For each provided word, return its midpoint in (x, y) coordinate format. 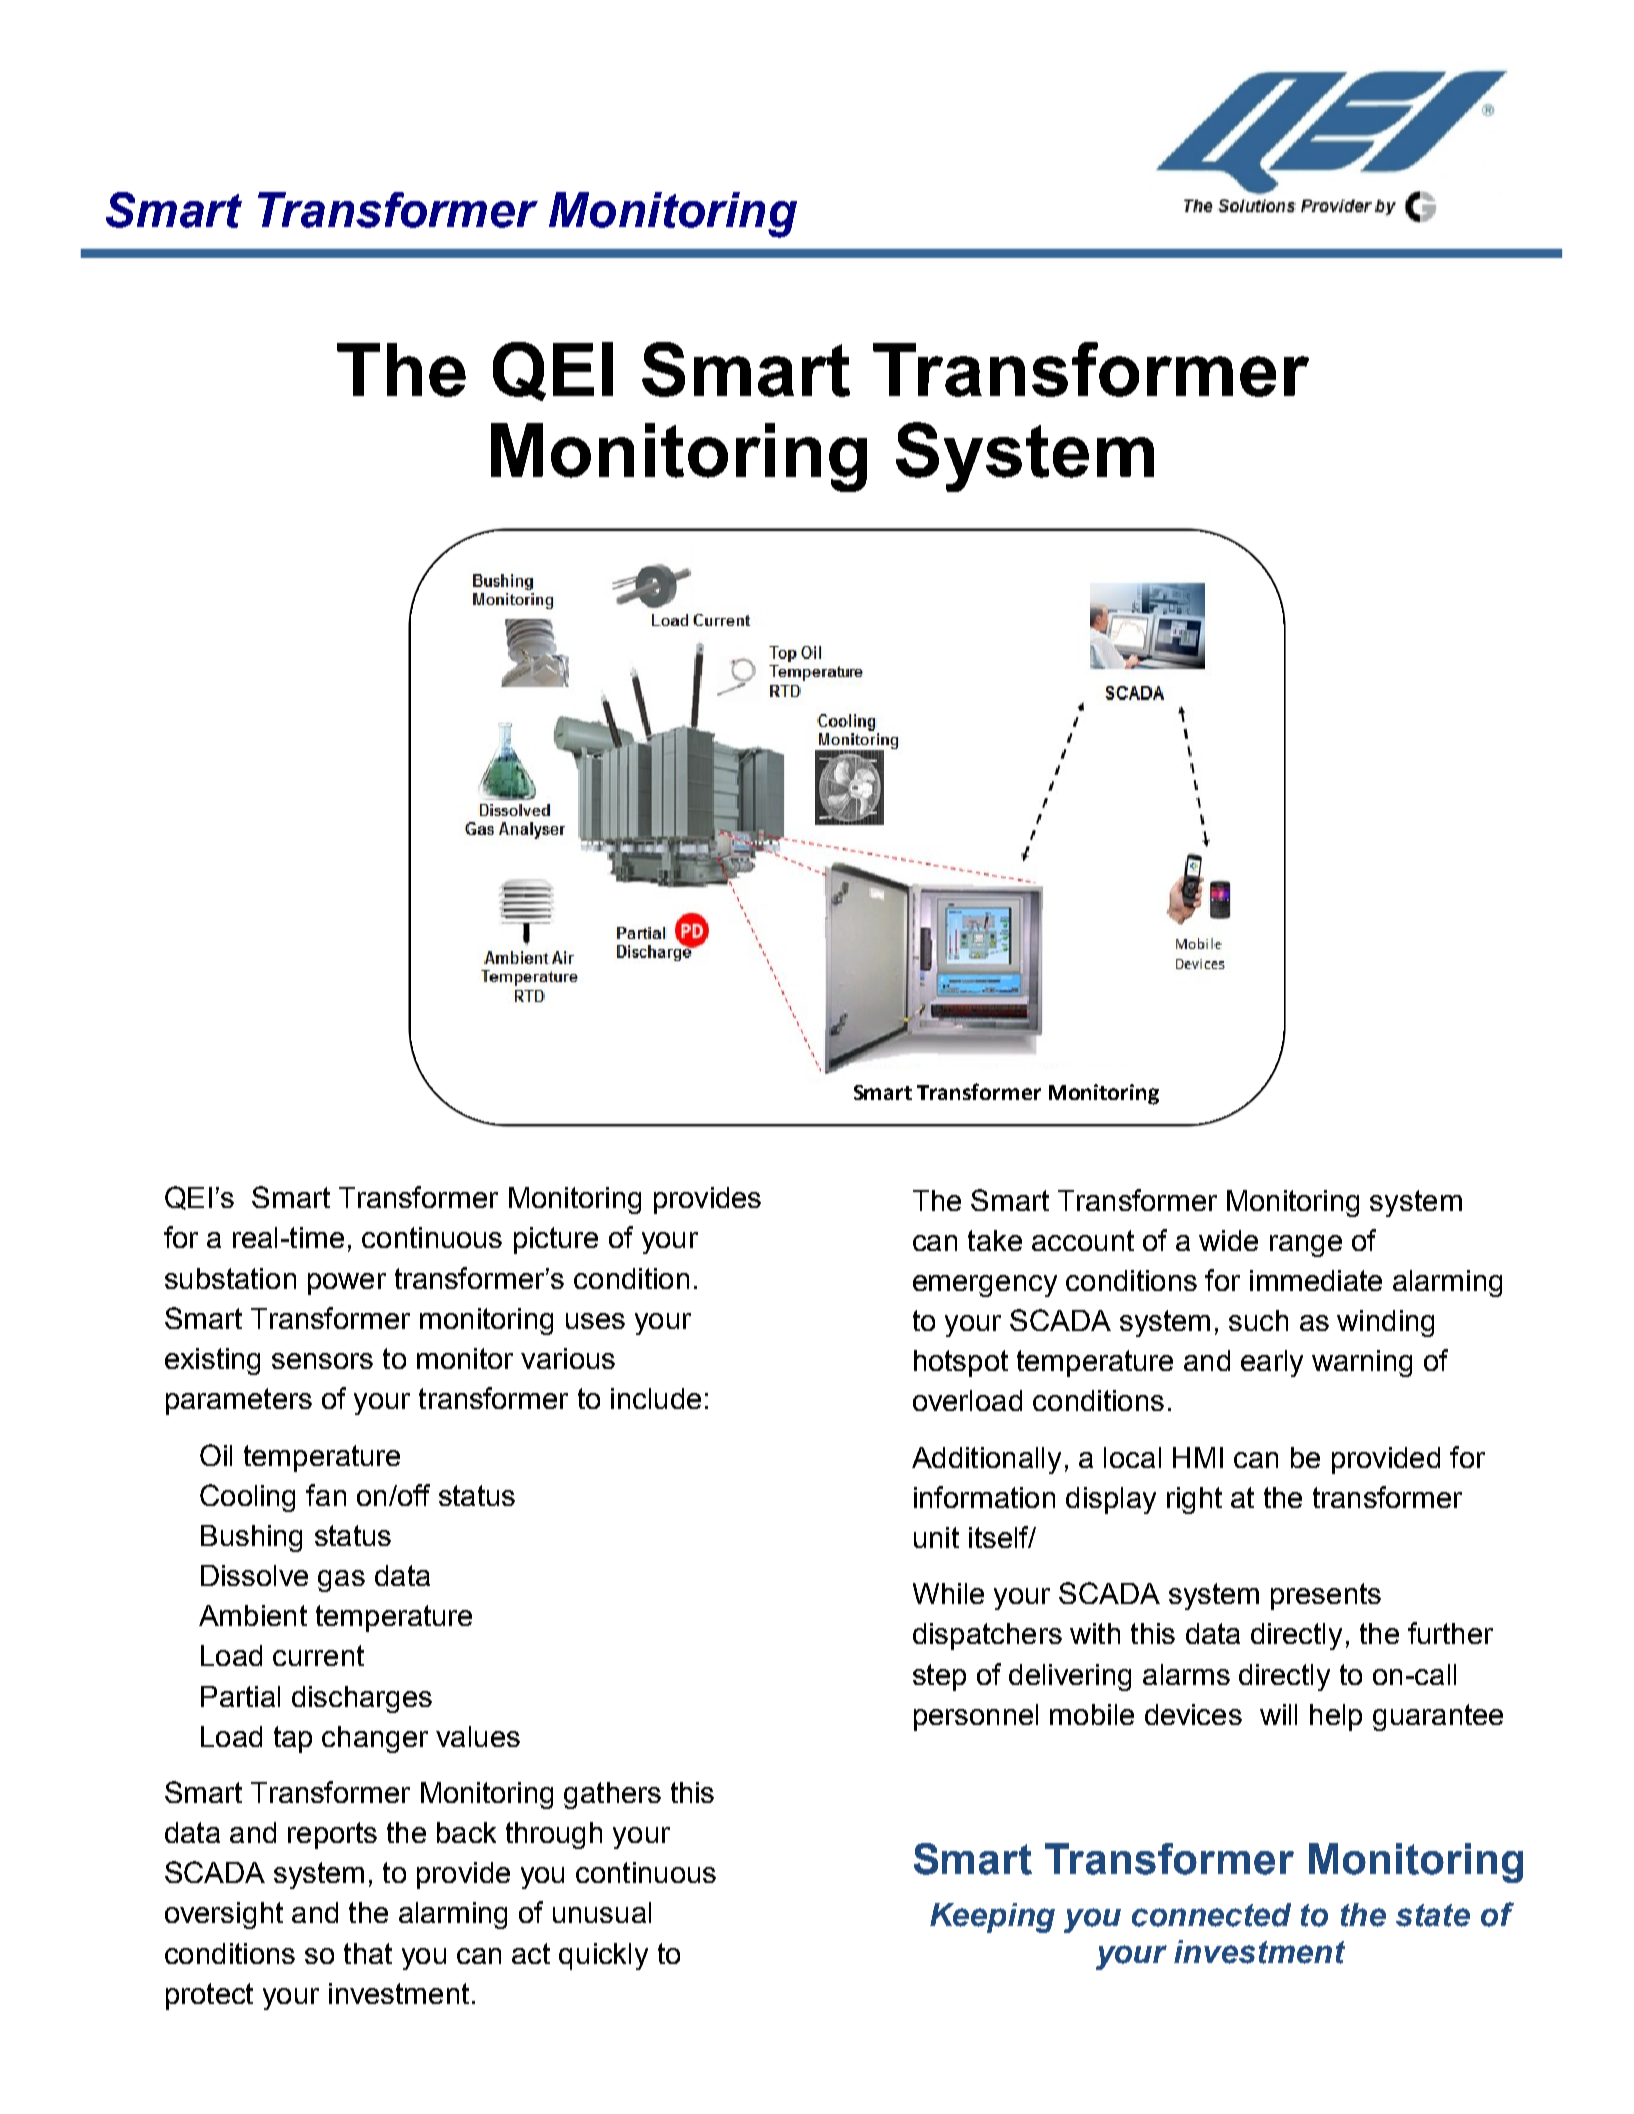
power (347, 1284)
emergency (985, 1286)
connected (1211, 1915)
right (1194, 1500)
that (368, 1953)
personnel (976, 1717)
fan (326, 1495)
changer (375, 1739)
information (984, 1497)
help (1336, 1717)
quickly (603, 1956)
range (1306, 1246)
